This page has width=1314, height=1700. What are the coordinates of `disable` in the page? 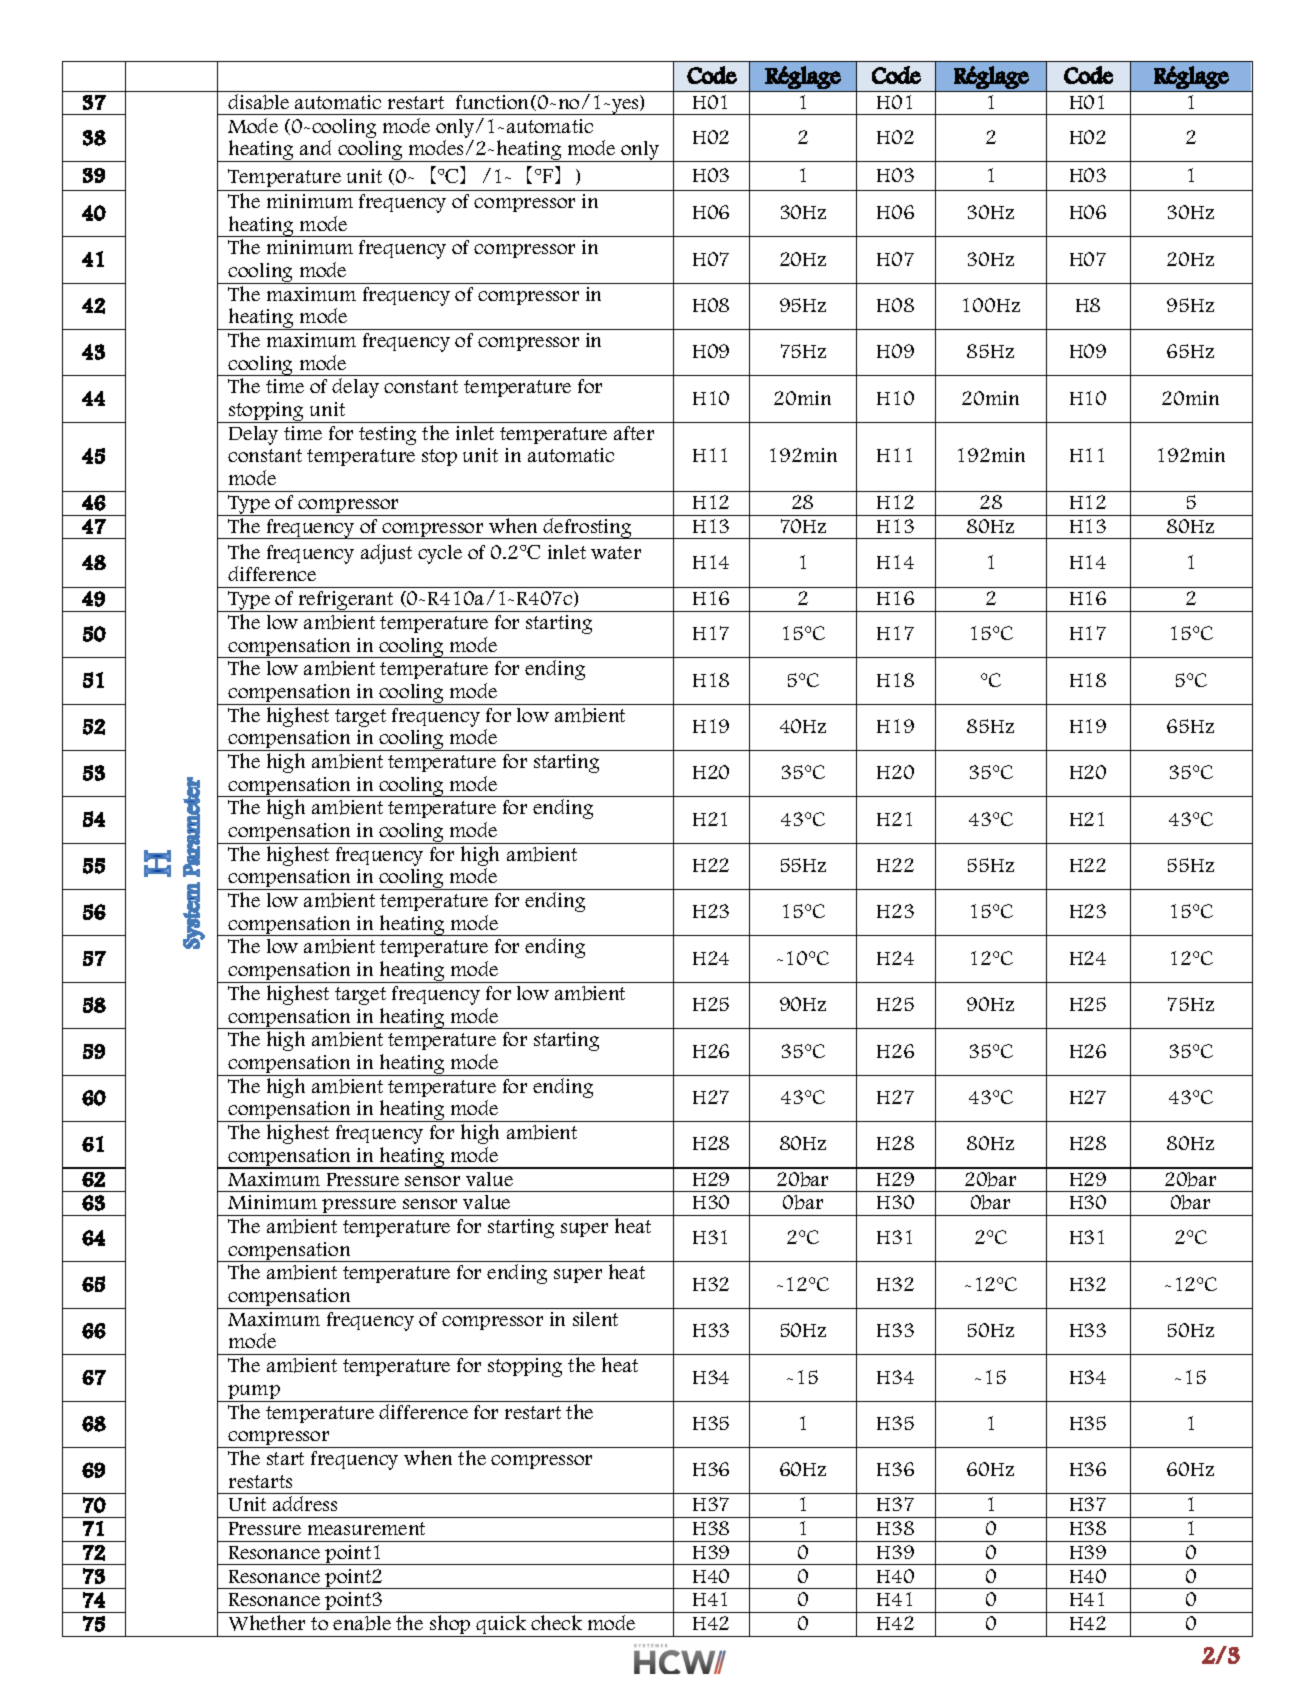 It's located at (258, 102).
